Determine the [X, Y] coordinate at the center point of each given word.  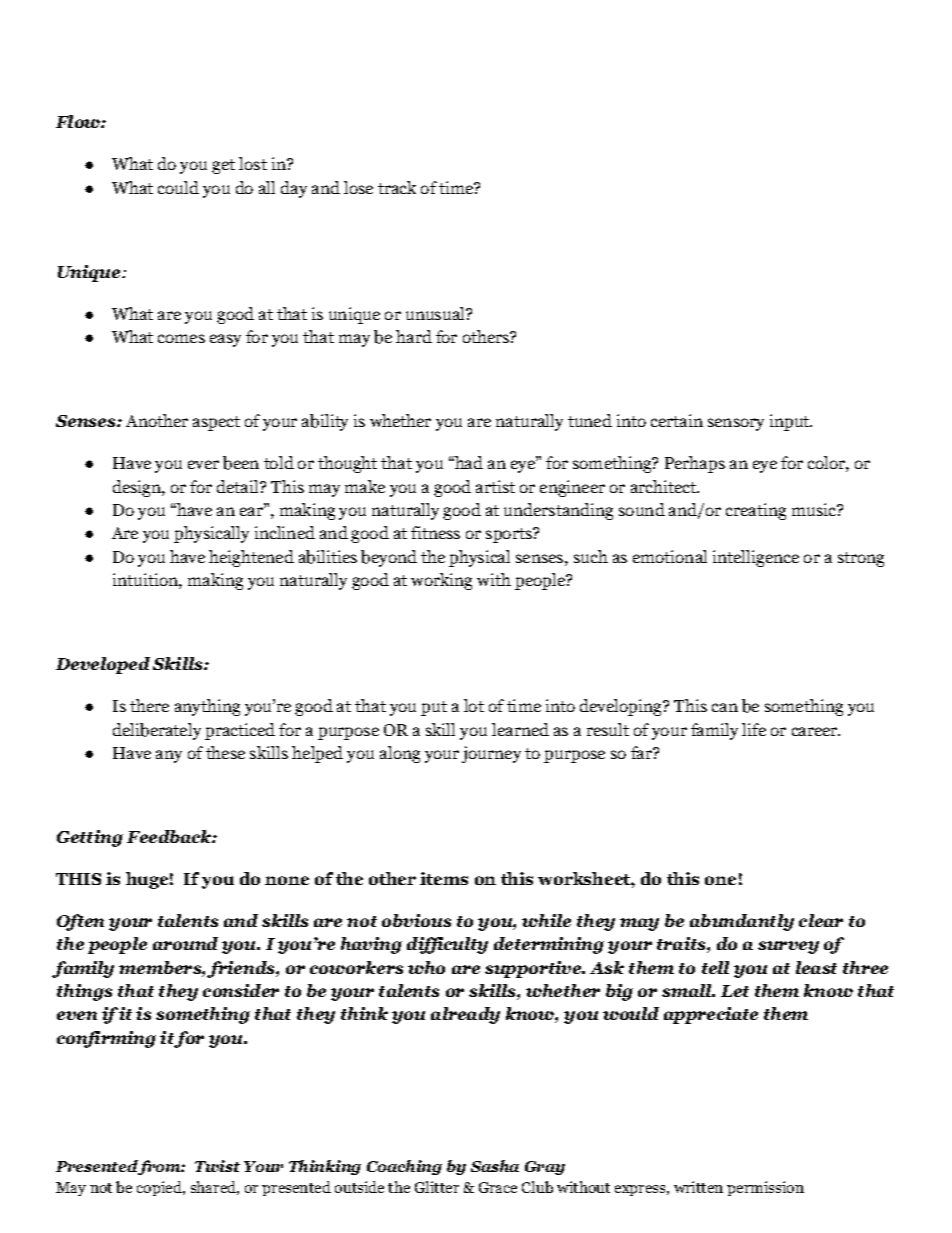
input [791, 422]
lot [474, 705]
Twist [217, 1166]
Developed [103, 665]
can [725, 707]
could [178, 187]
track [397, 187]
